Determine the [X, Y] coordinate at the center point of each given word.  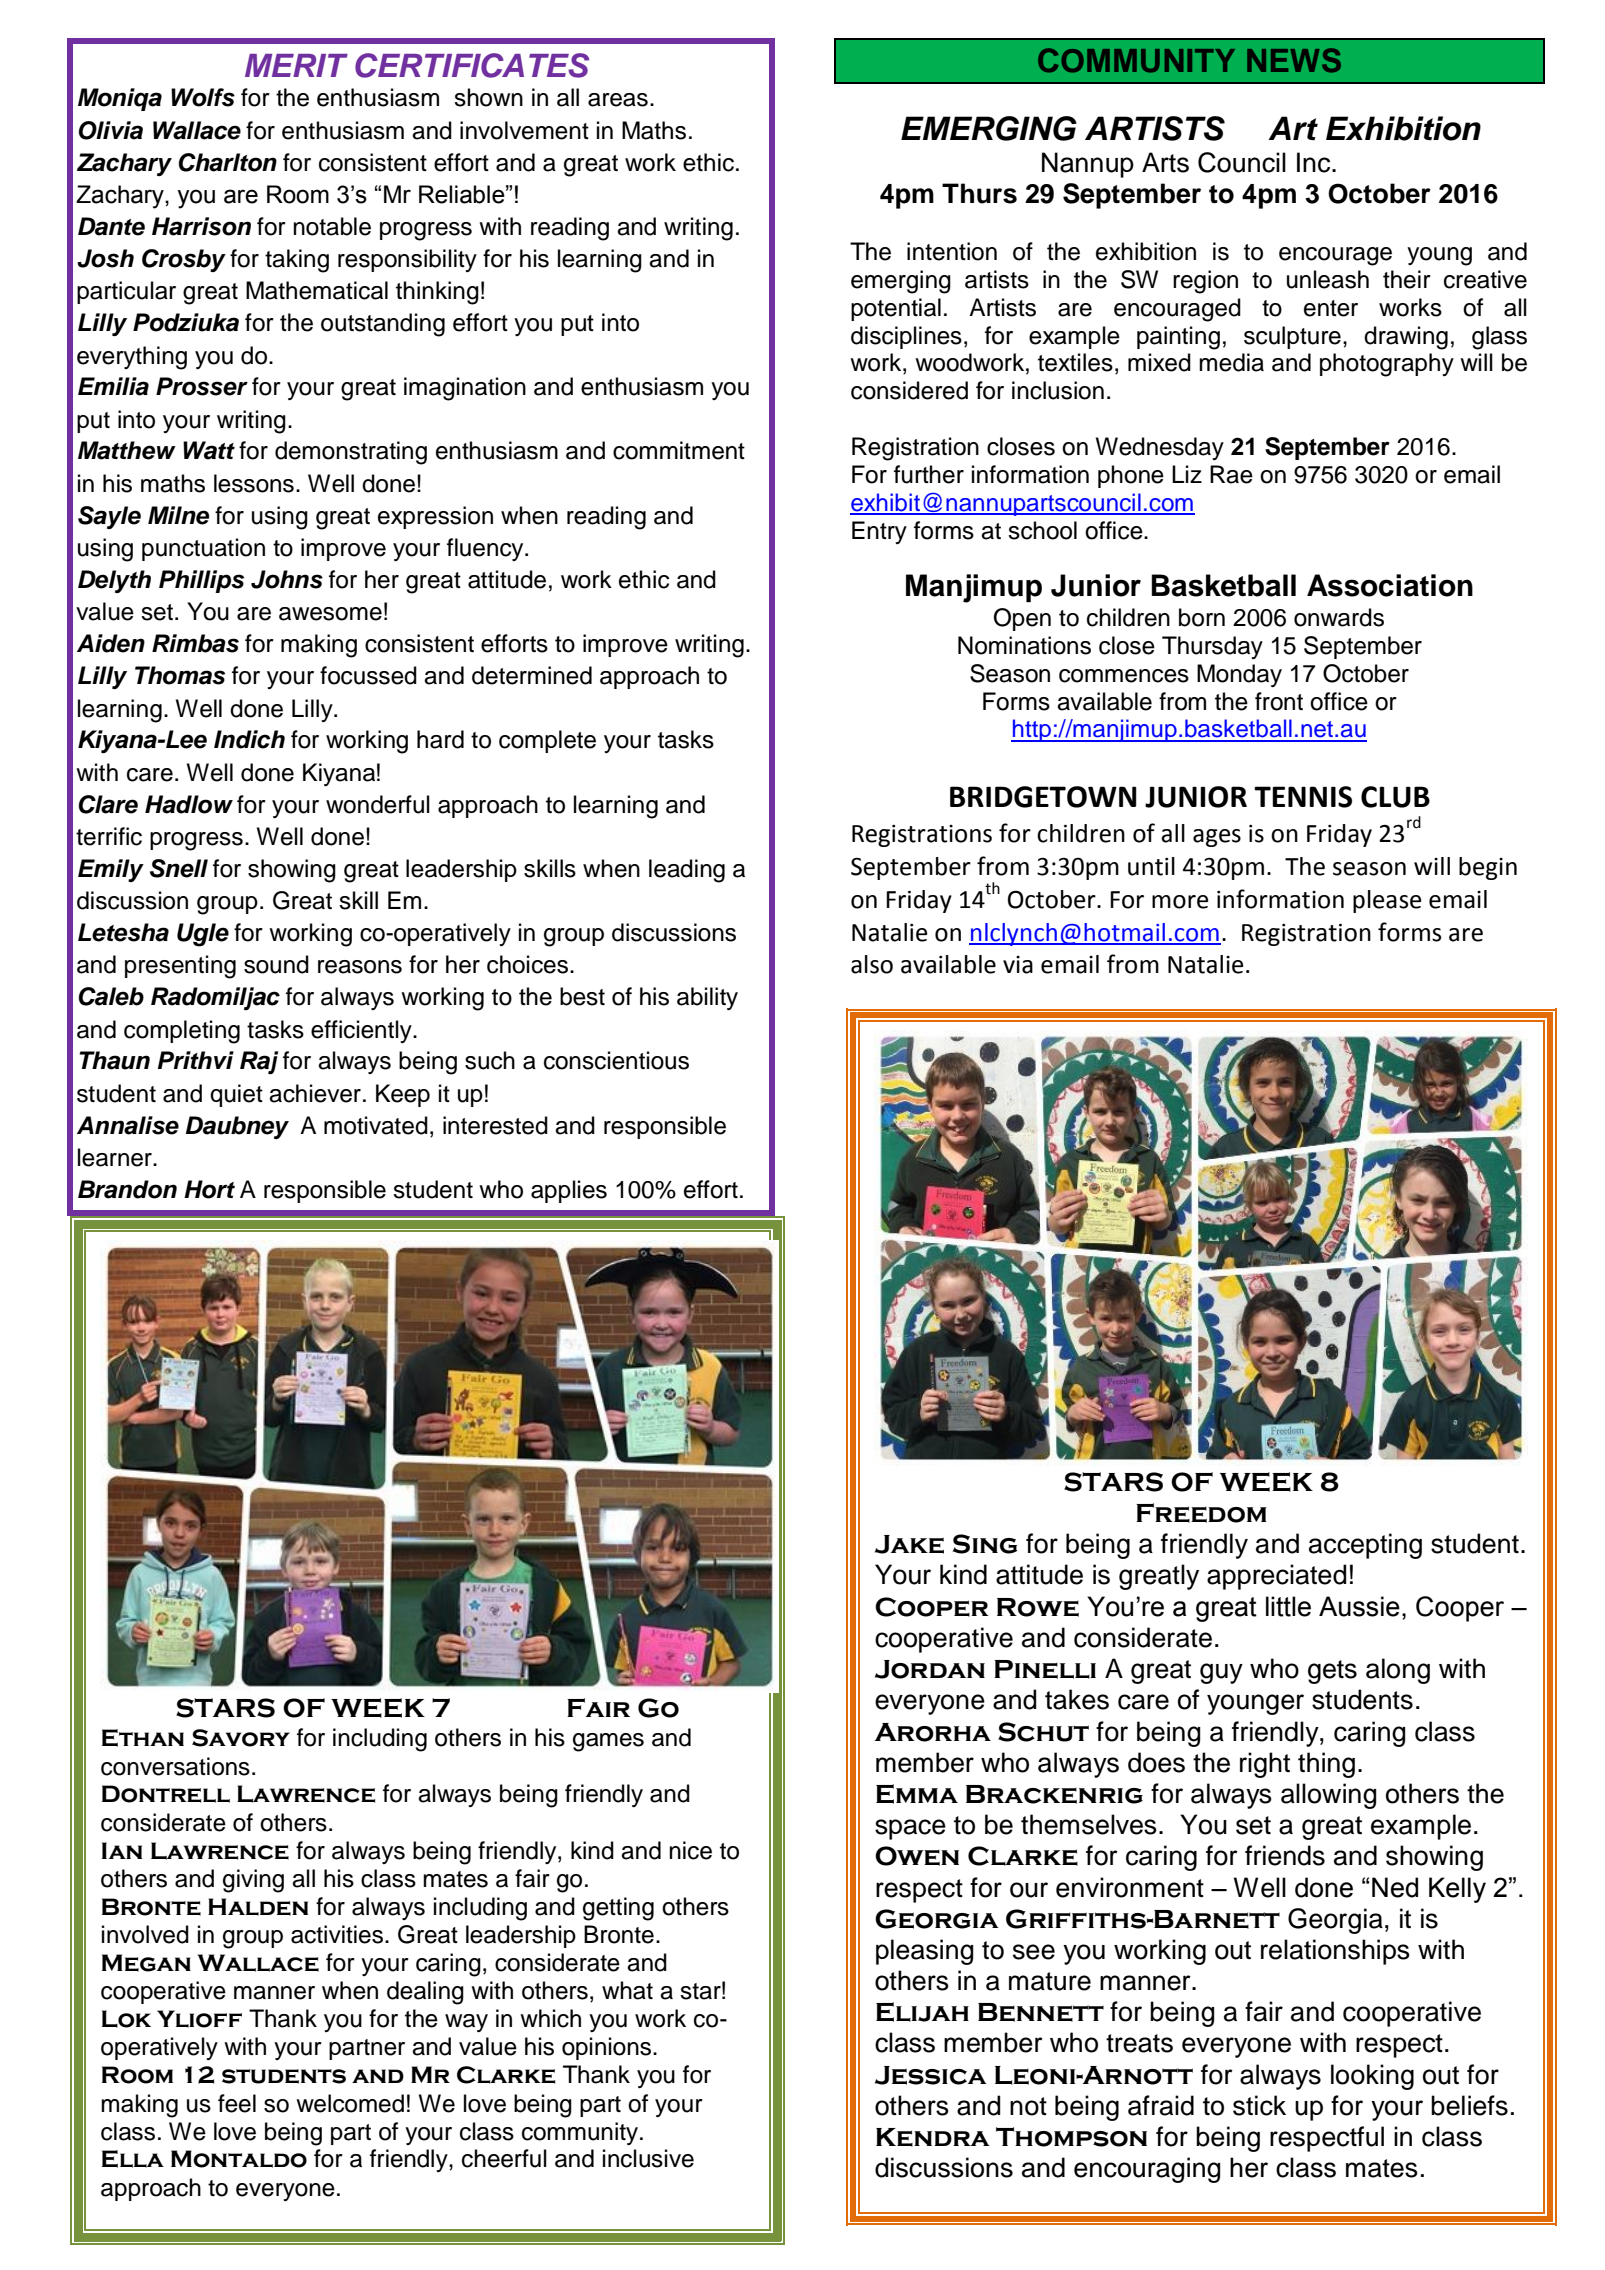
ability [707, 998]
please [1387, 901]
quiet [236, 1095]
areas [618, 100]
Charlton [228, 162]
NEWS [1294, 60]
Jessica [931, 2075]
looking [1372, 2077]
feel [237, 2103]
